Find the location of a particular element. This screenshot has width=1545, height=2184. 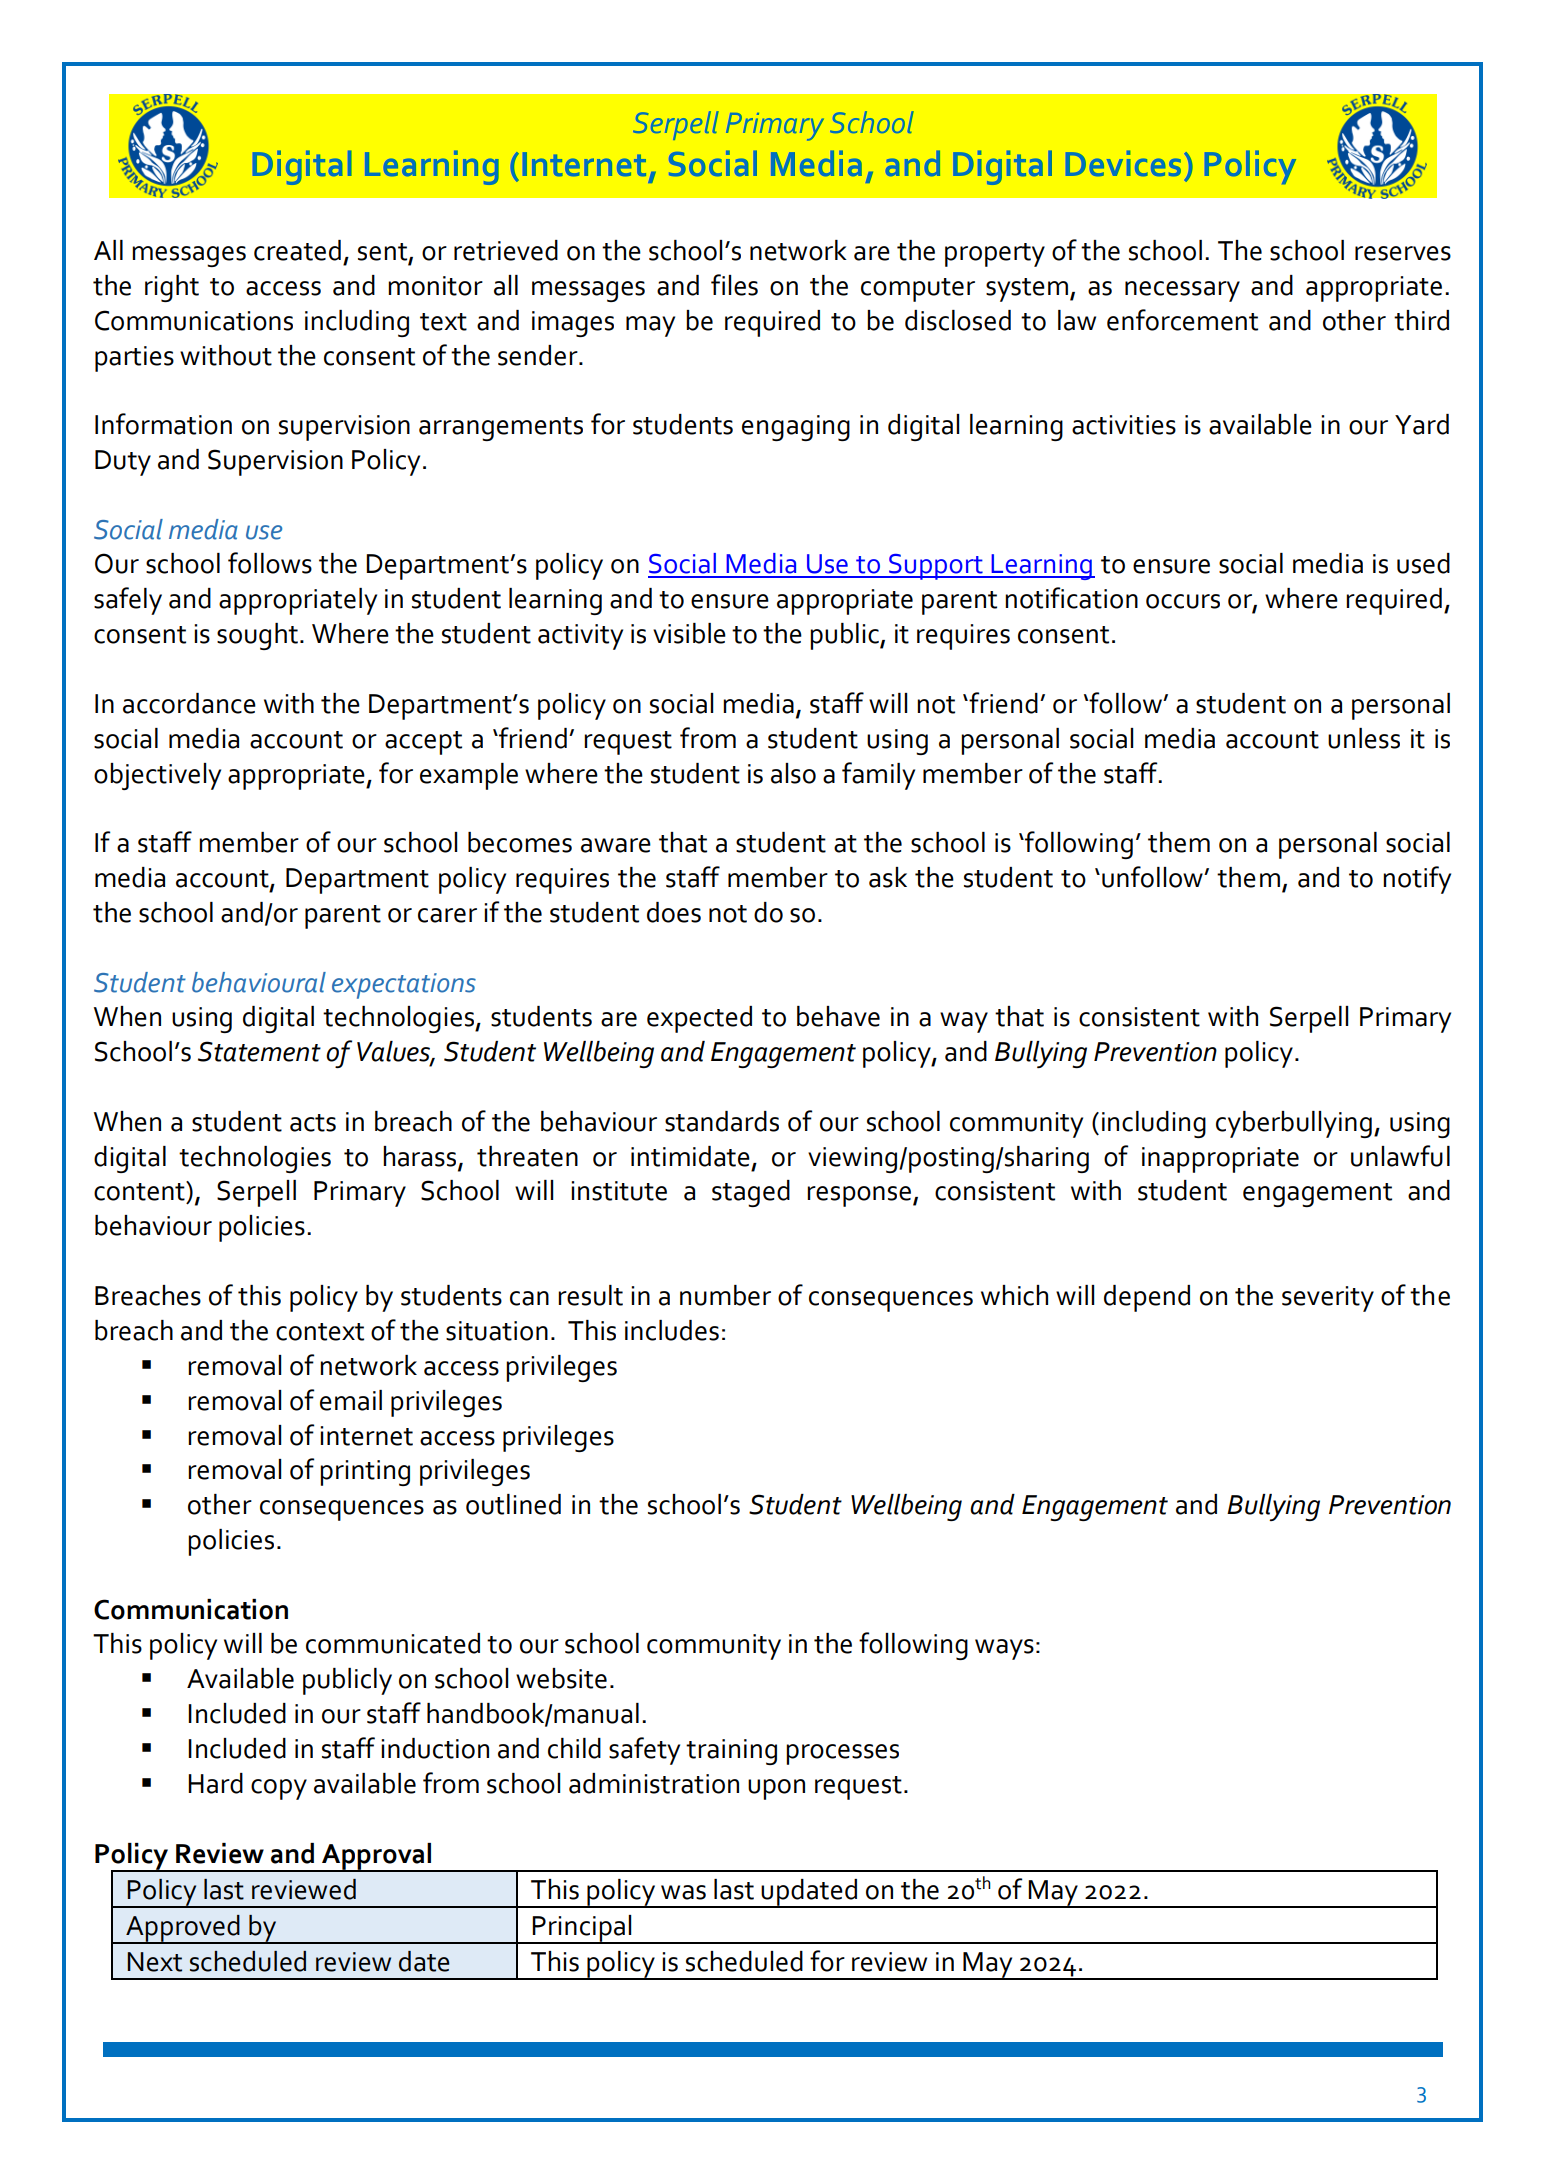

severity is located at coordinates (1328, 1299).
